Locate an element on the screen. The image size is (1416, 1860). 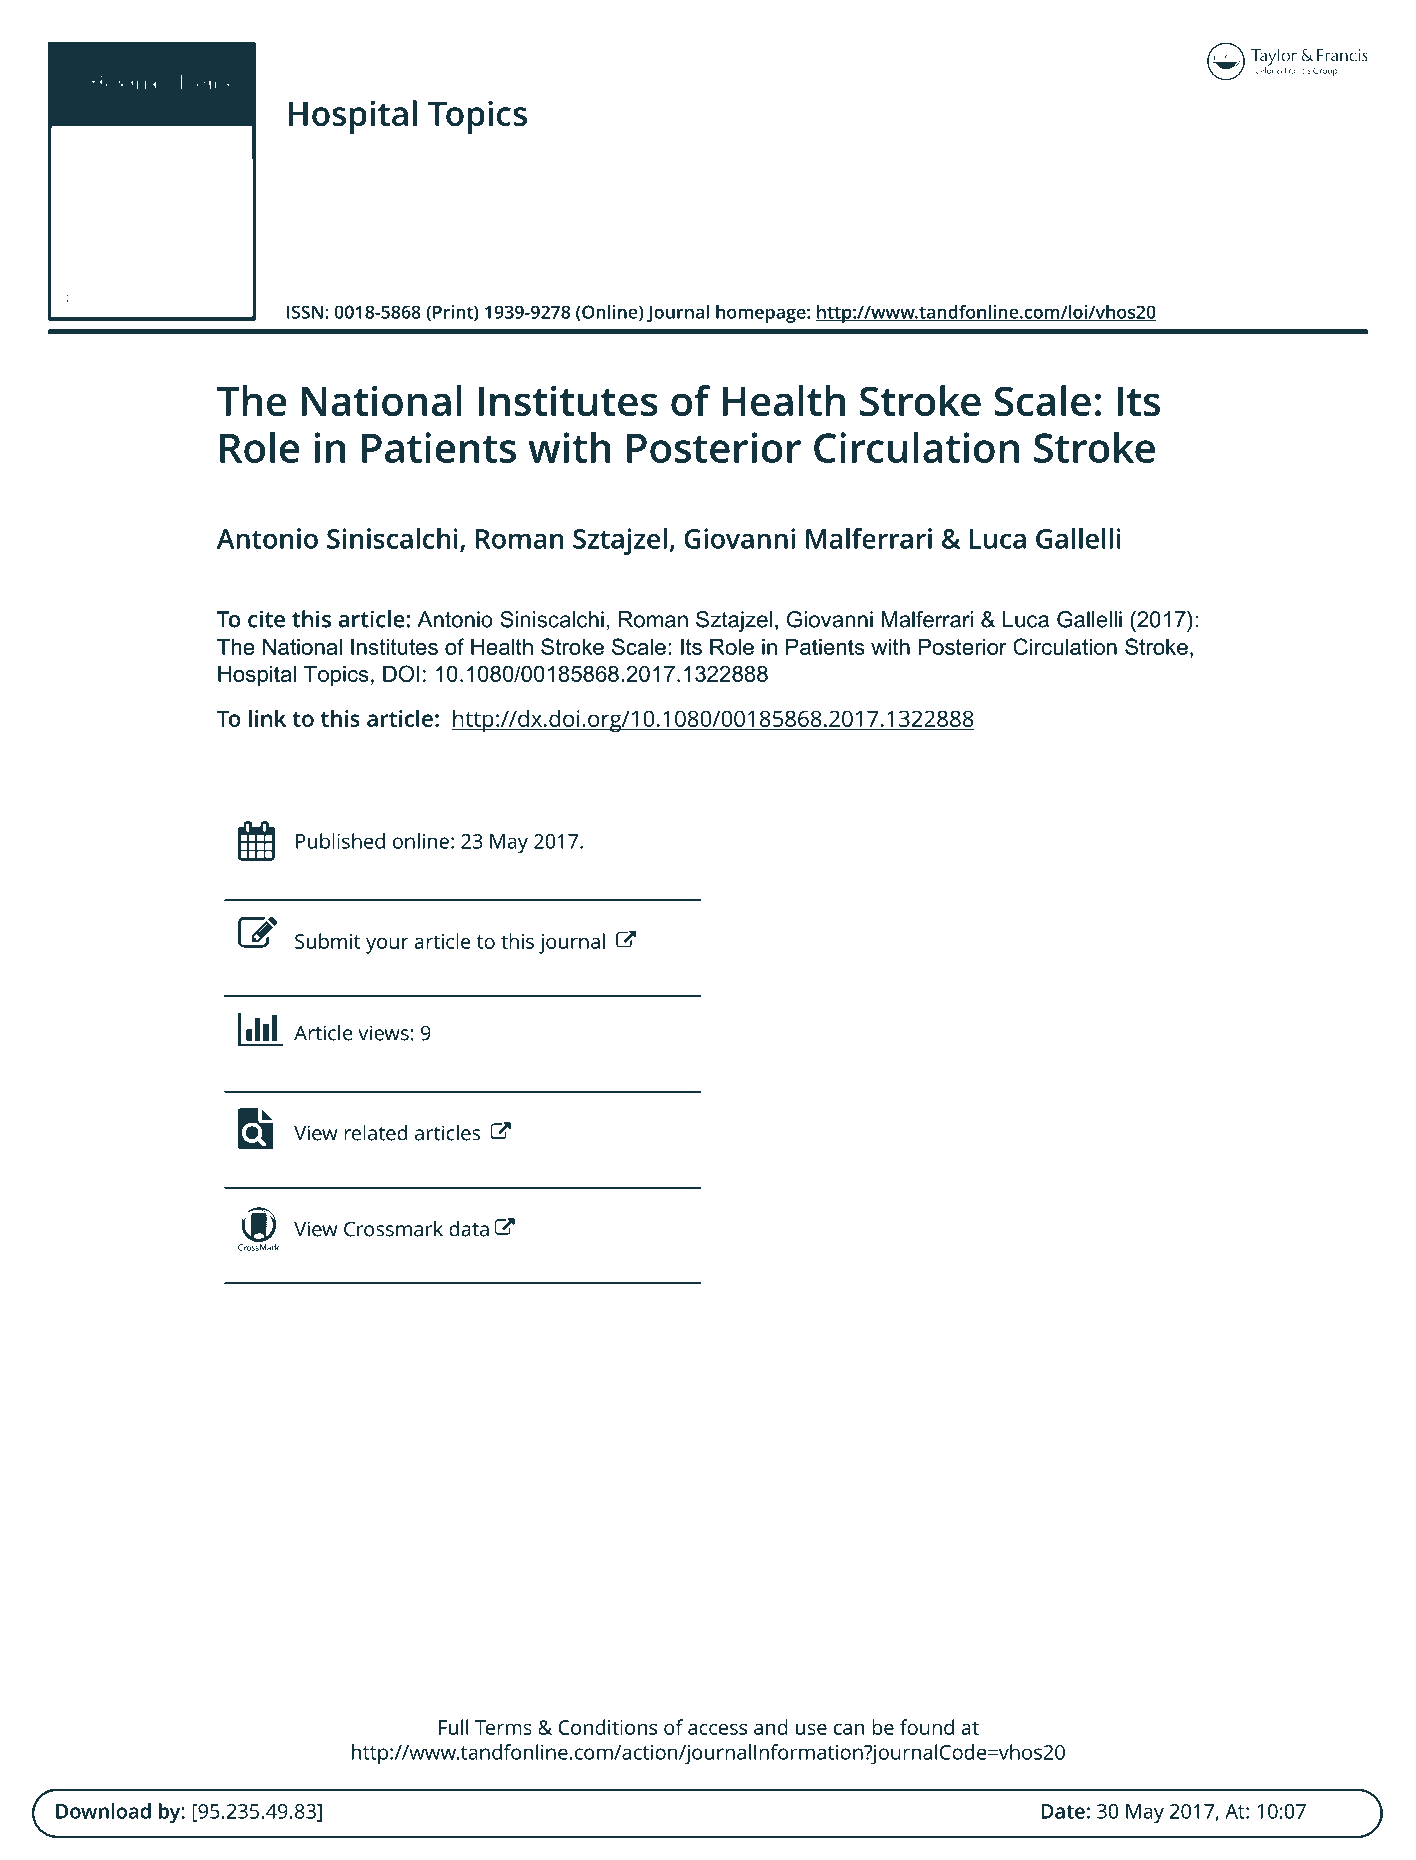
your is located at coordinates (387, 946).
